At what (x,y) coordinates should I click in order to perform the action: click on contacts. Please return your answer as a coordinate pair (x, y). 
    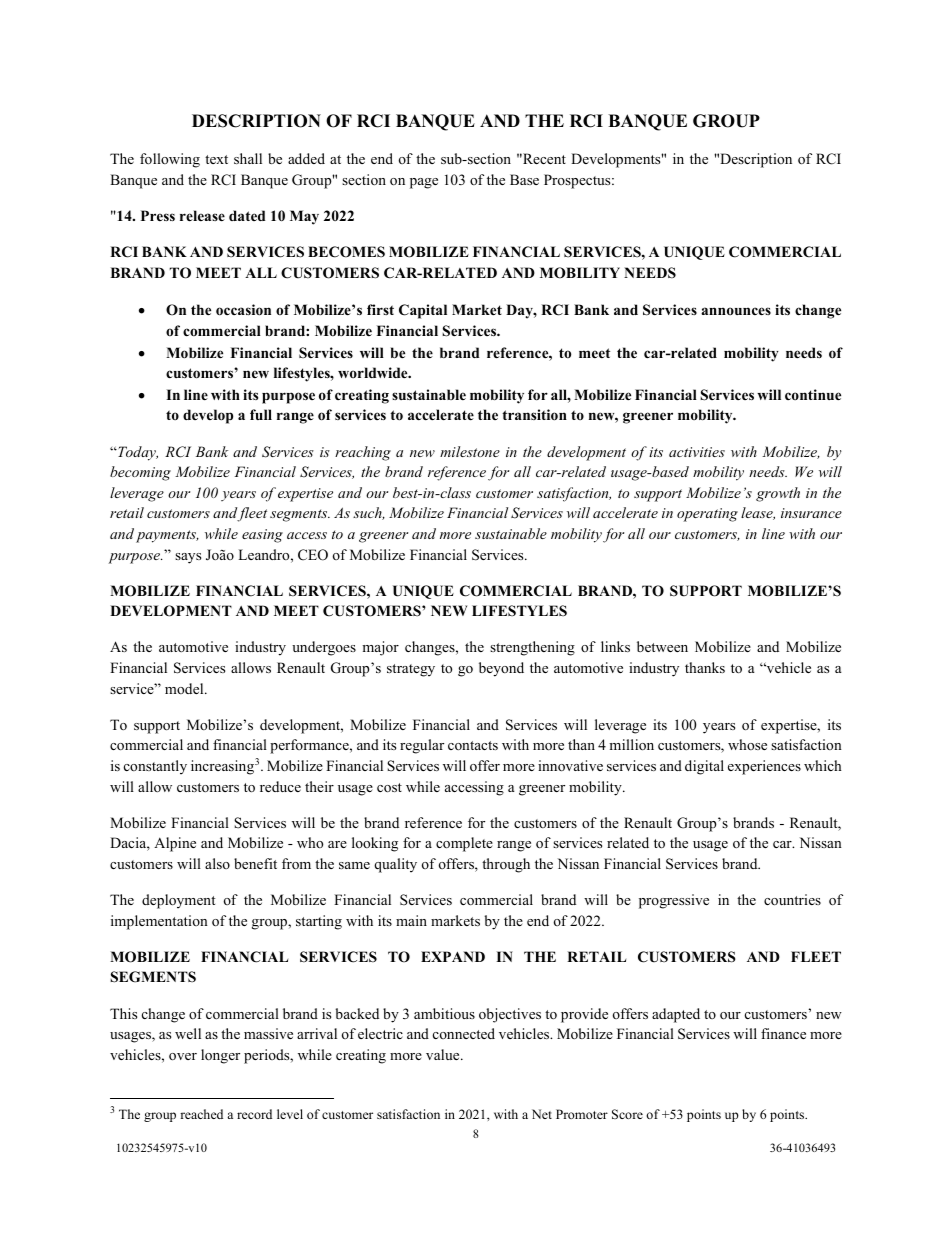
    Looking at the image, I should click on (473, 745).
